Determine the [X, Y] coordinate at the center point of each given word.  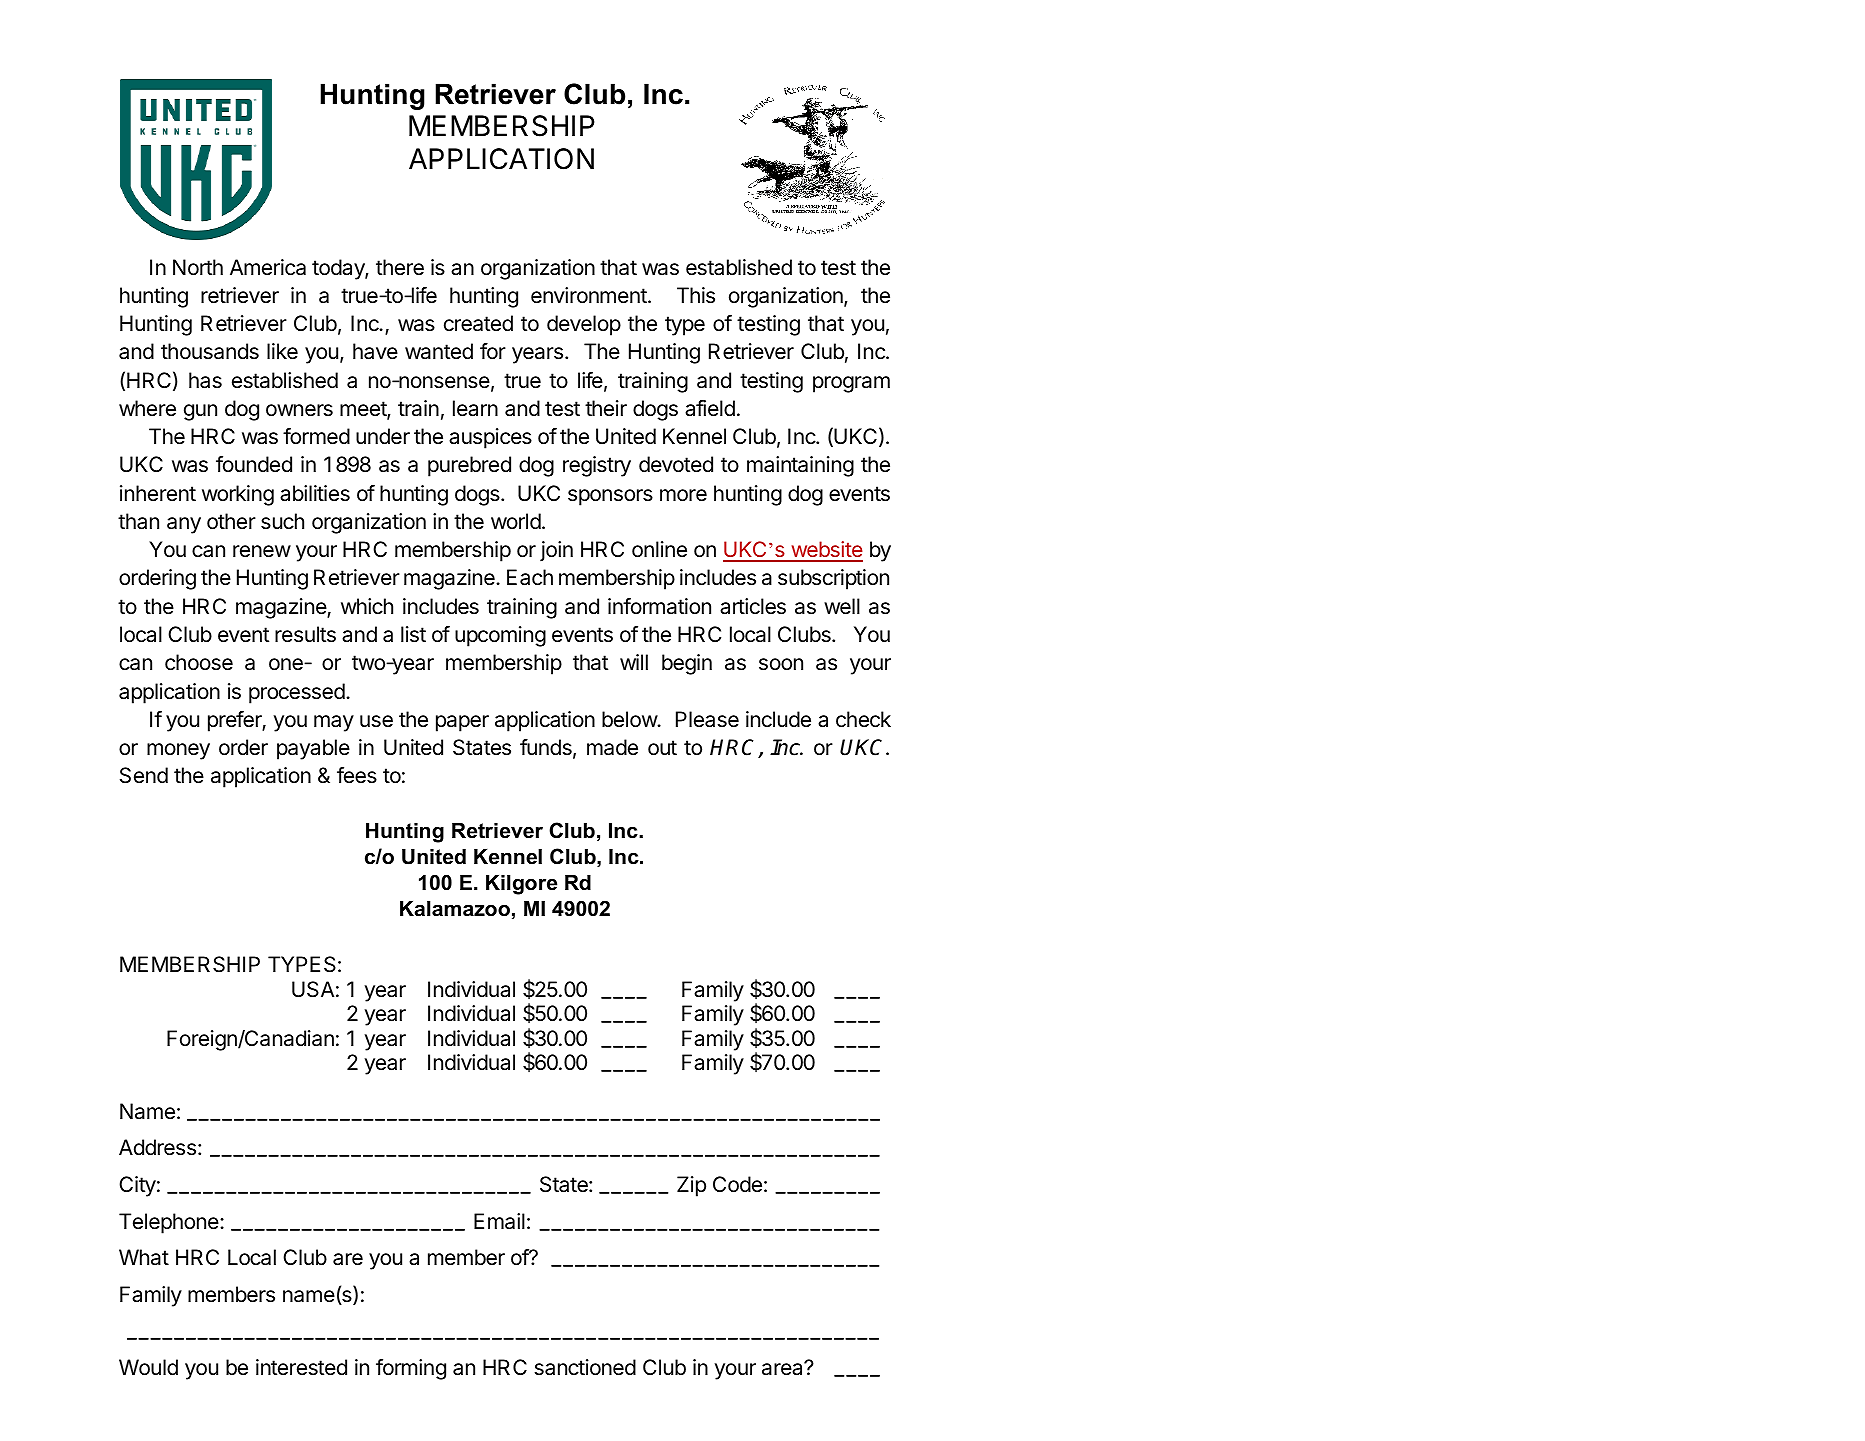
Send [144, 775]
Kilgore [521, 885]
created [478, 323]
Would [148, 1367]
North [198, 267]
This [696, 295]
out [662, 748]
